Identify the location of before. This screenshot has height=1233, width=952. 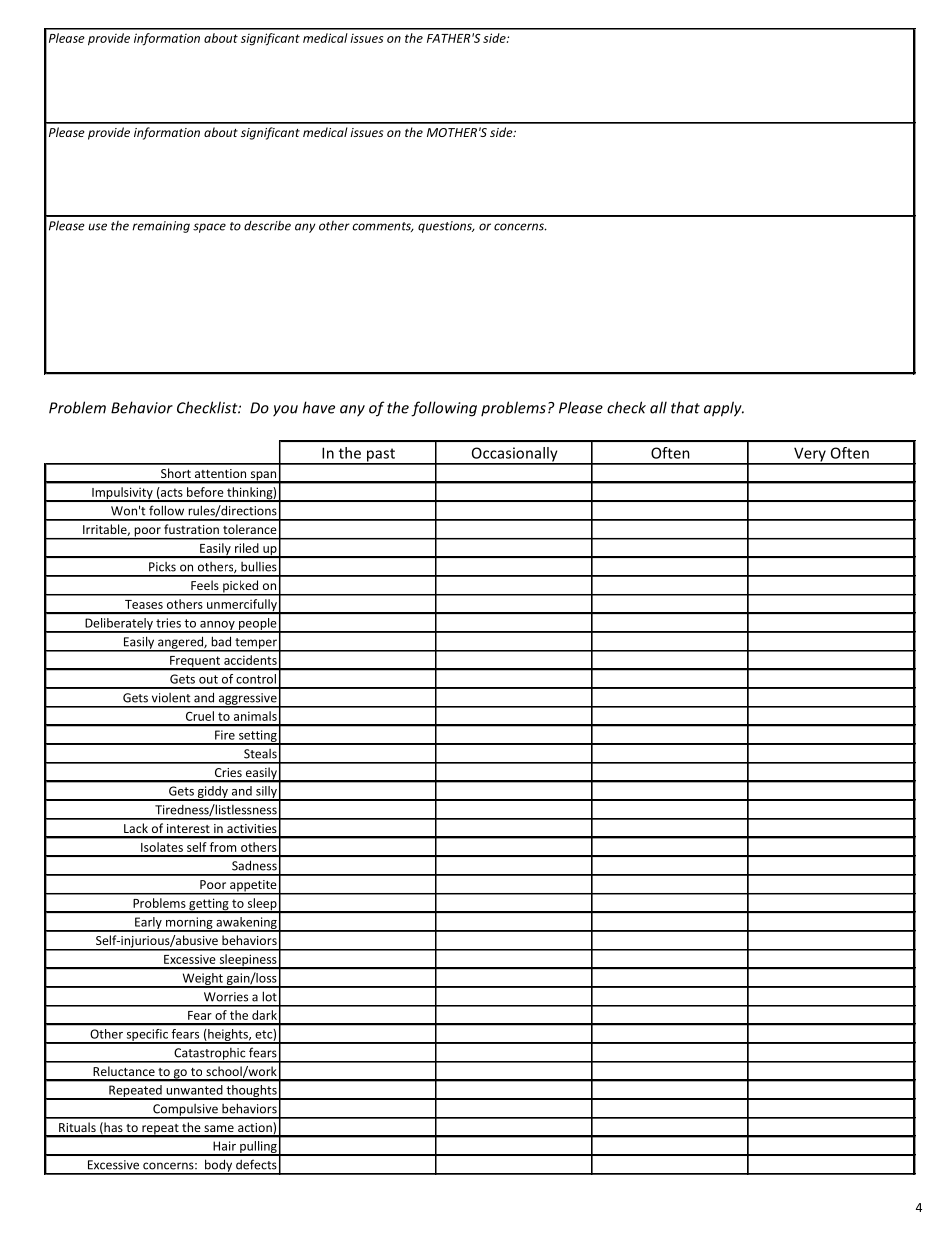
(205, 492).
